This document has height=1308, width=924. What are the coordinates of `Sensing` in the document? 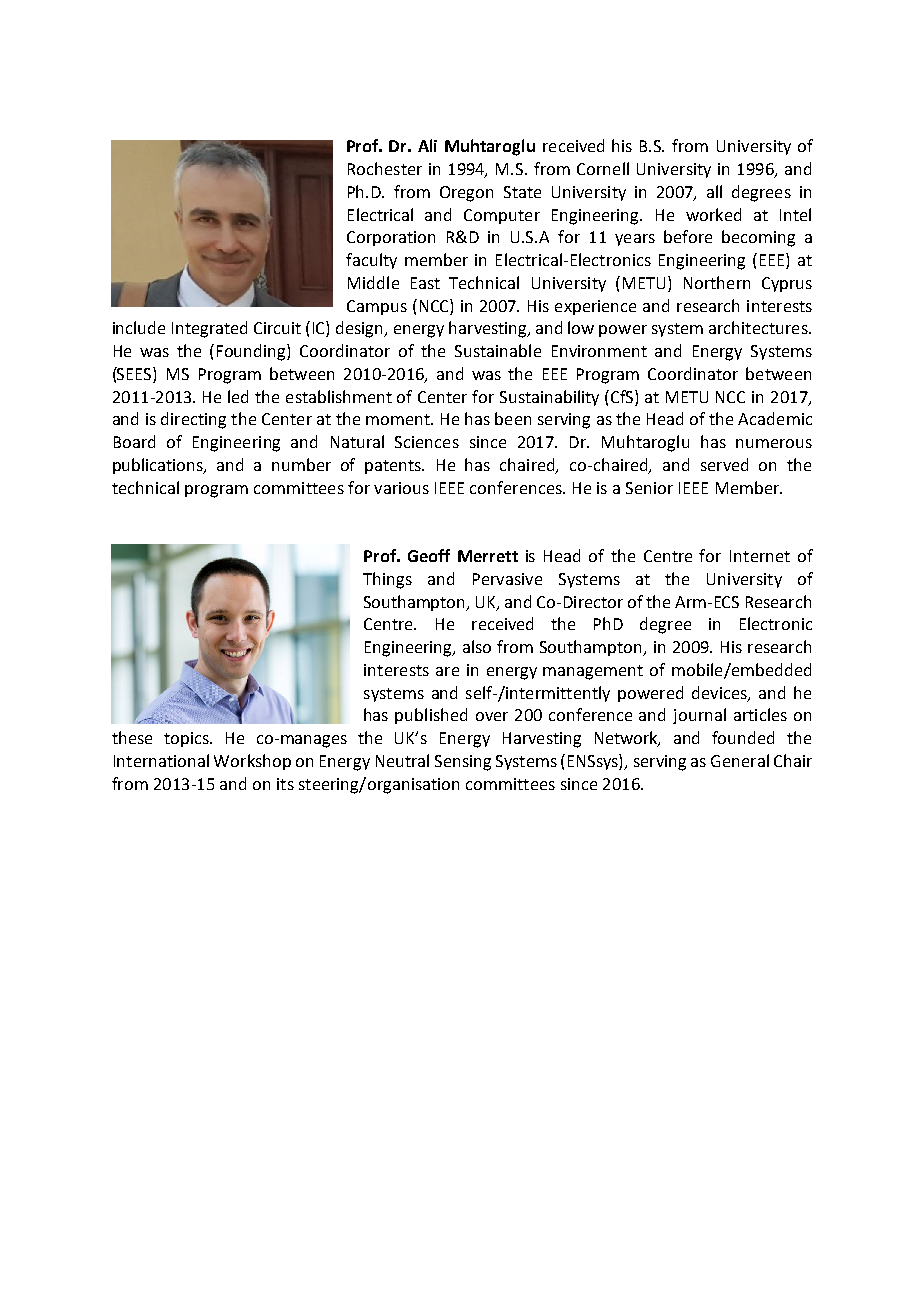 It's located at (463, 763).
